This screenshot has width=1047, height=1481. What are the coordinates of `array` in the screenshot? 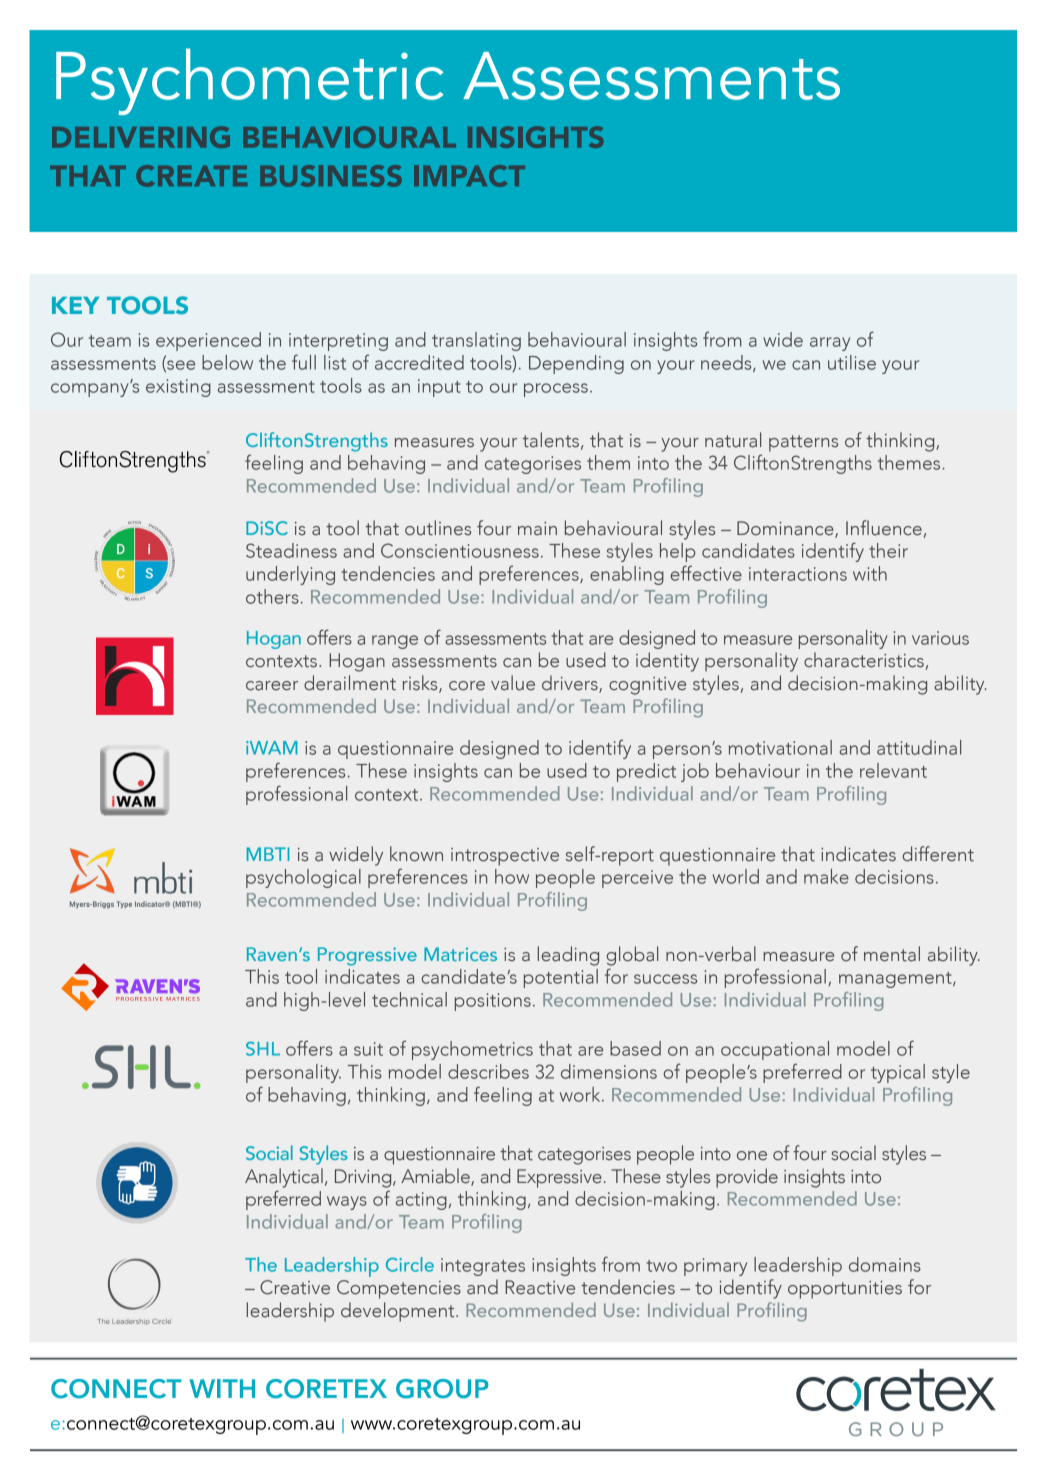 It's located at (830, 344).
